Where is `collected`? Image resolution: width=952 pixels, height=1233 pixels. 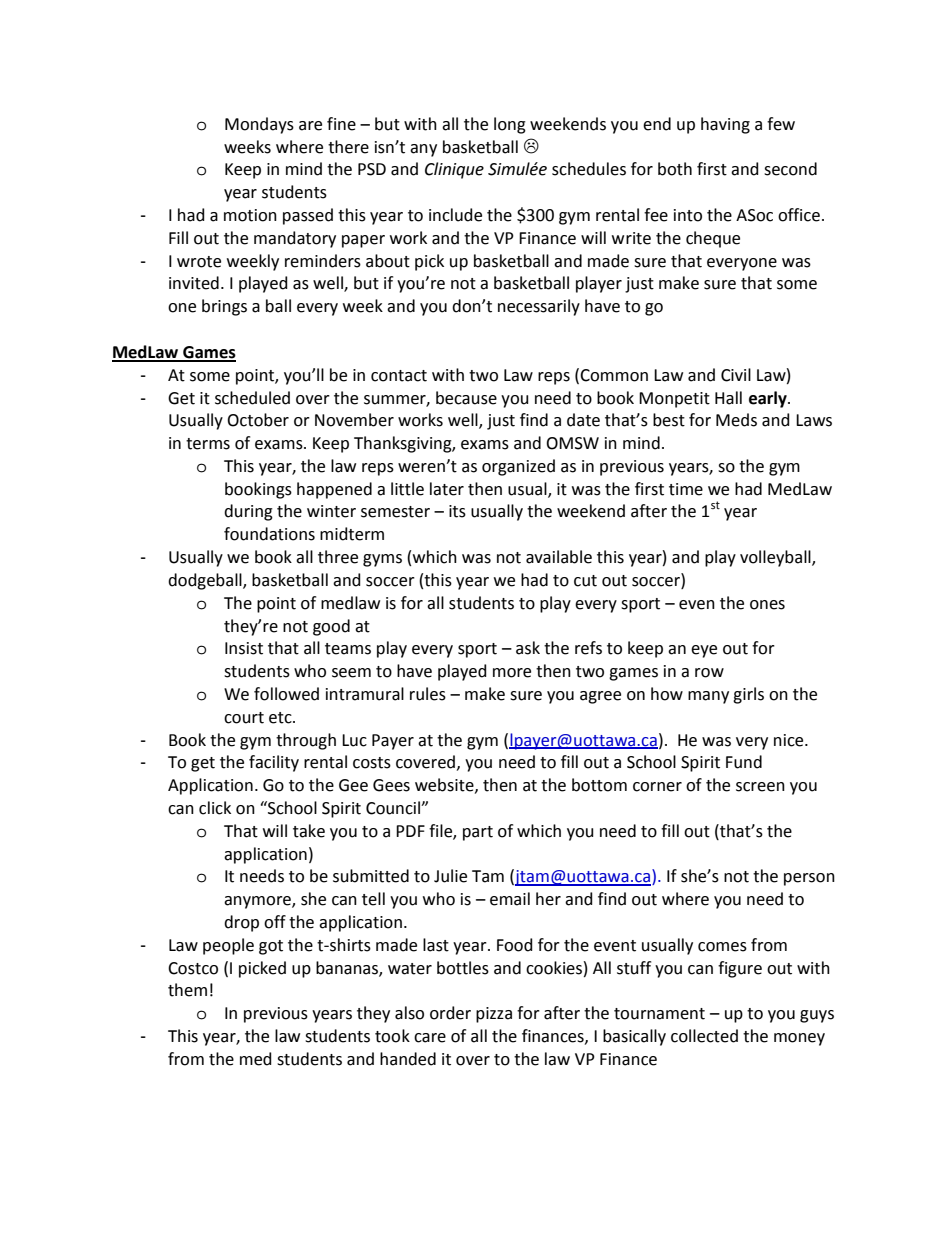 collected is located at coordinates (704, 1036).
